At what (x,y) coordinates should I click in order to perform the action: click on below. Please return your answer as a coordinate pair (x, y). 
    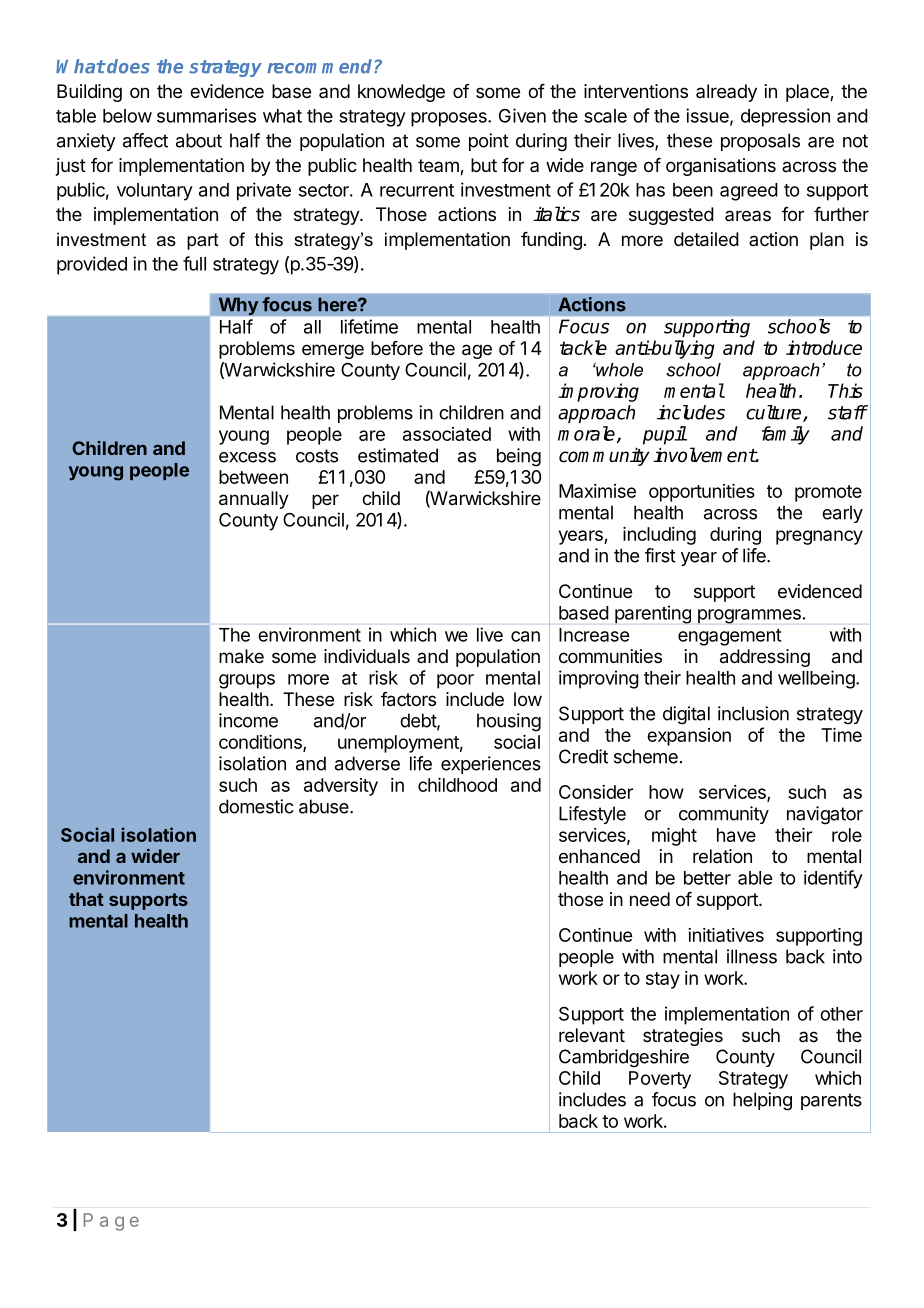
    Looking at the image, I should click on (127, 116).
